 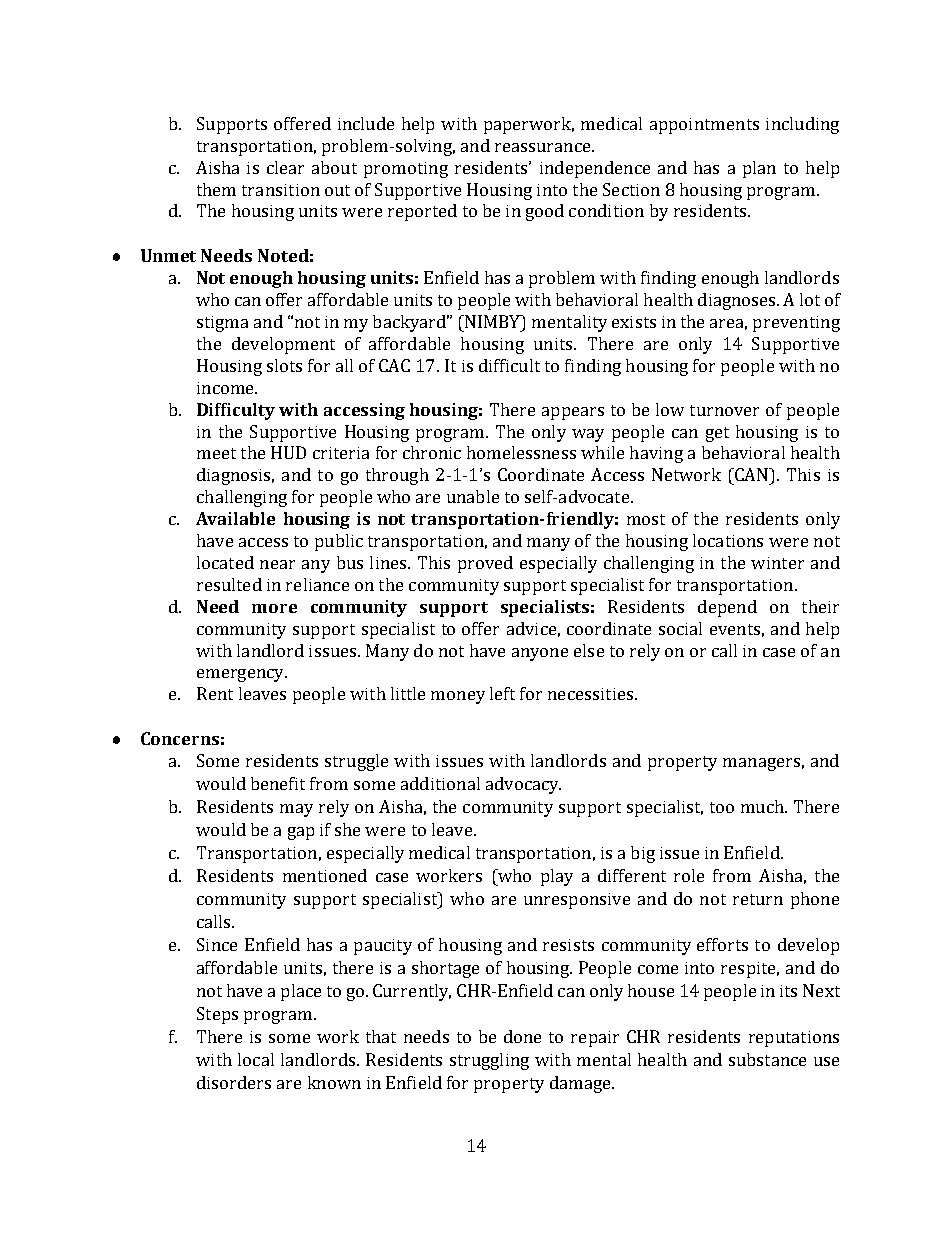 I want to click on NIMBY, so click(x=493, y=323).
